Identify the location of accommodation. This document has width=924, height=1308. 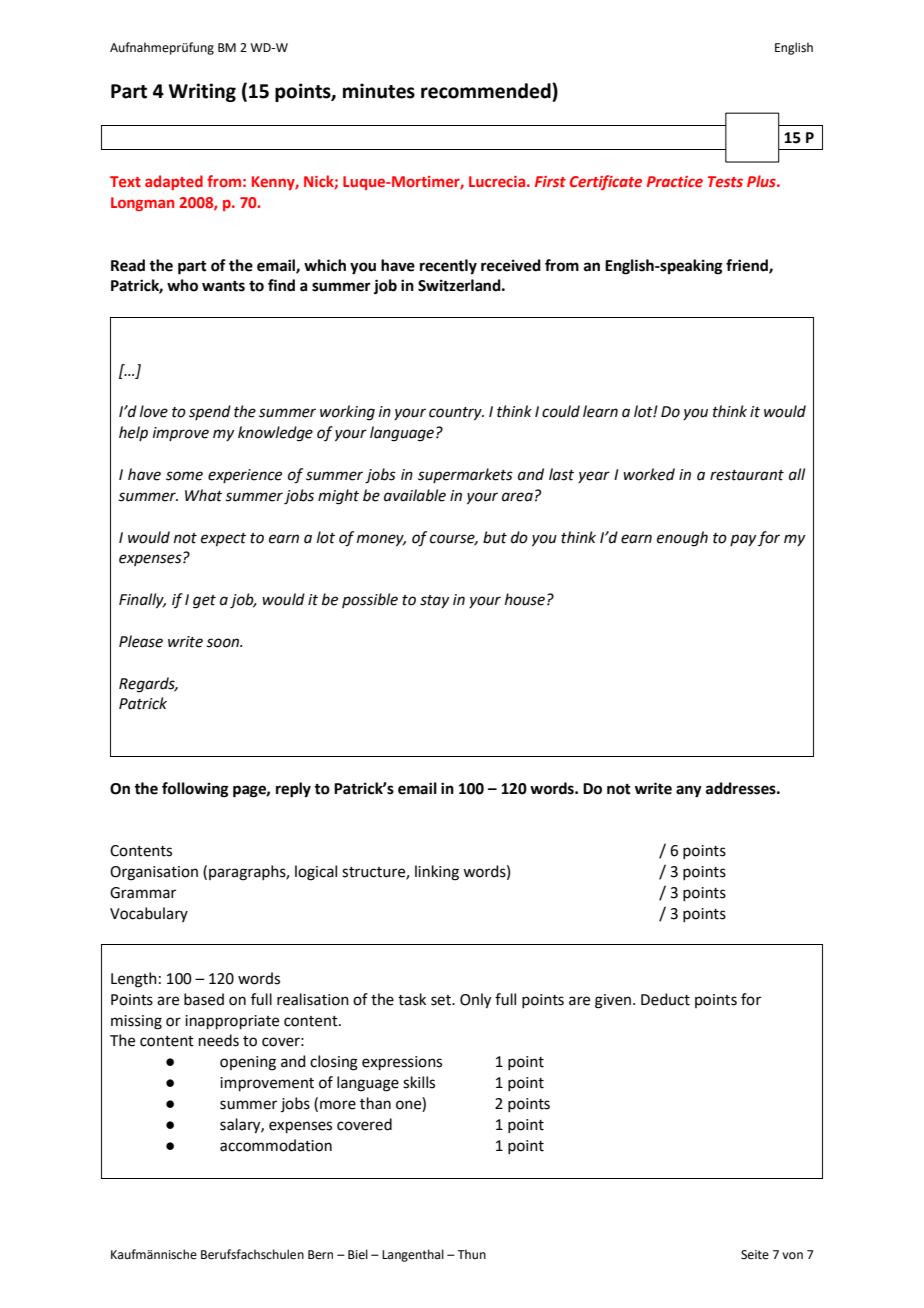
(276, 1145).
